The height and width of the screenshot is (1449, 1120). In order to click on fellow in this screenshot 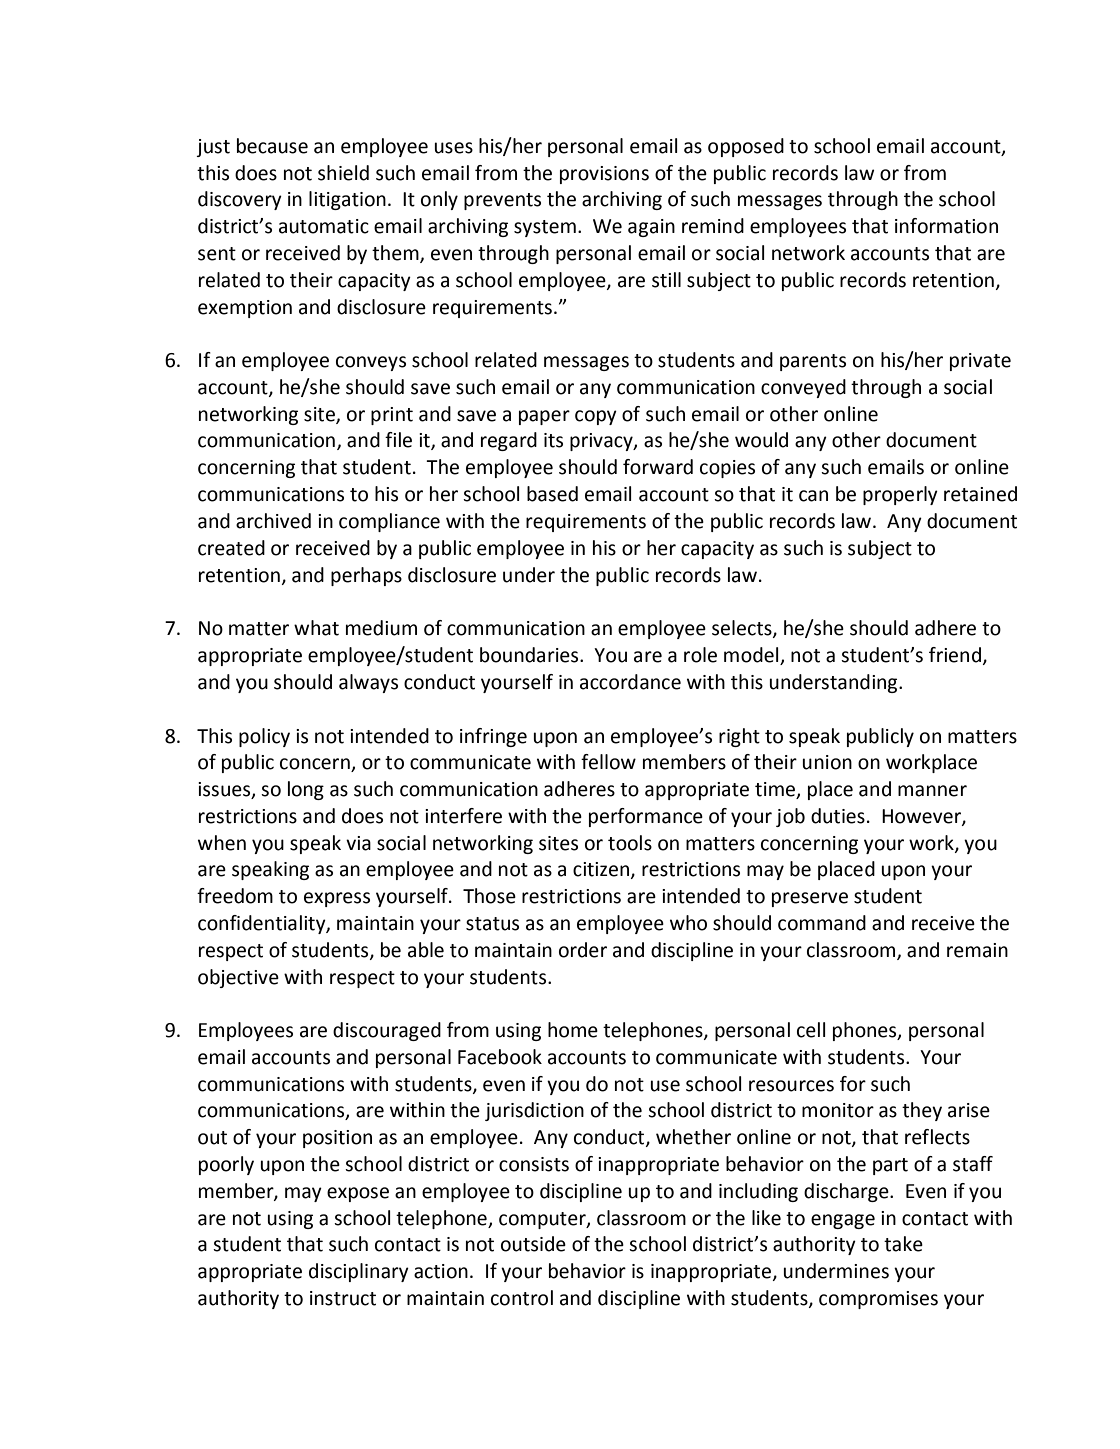, I will do `click(608, 762)`.
